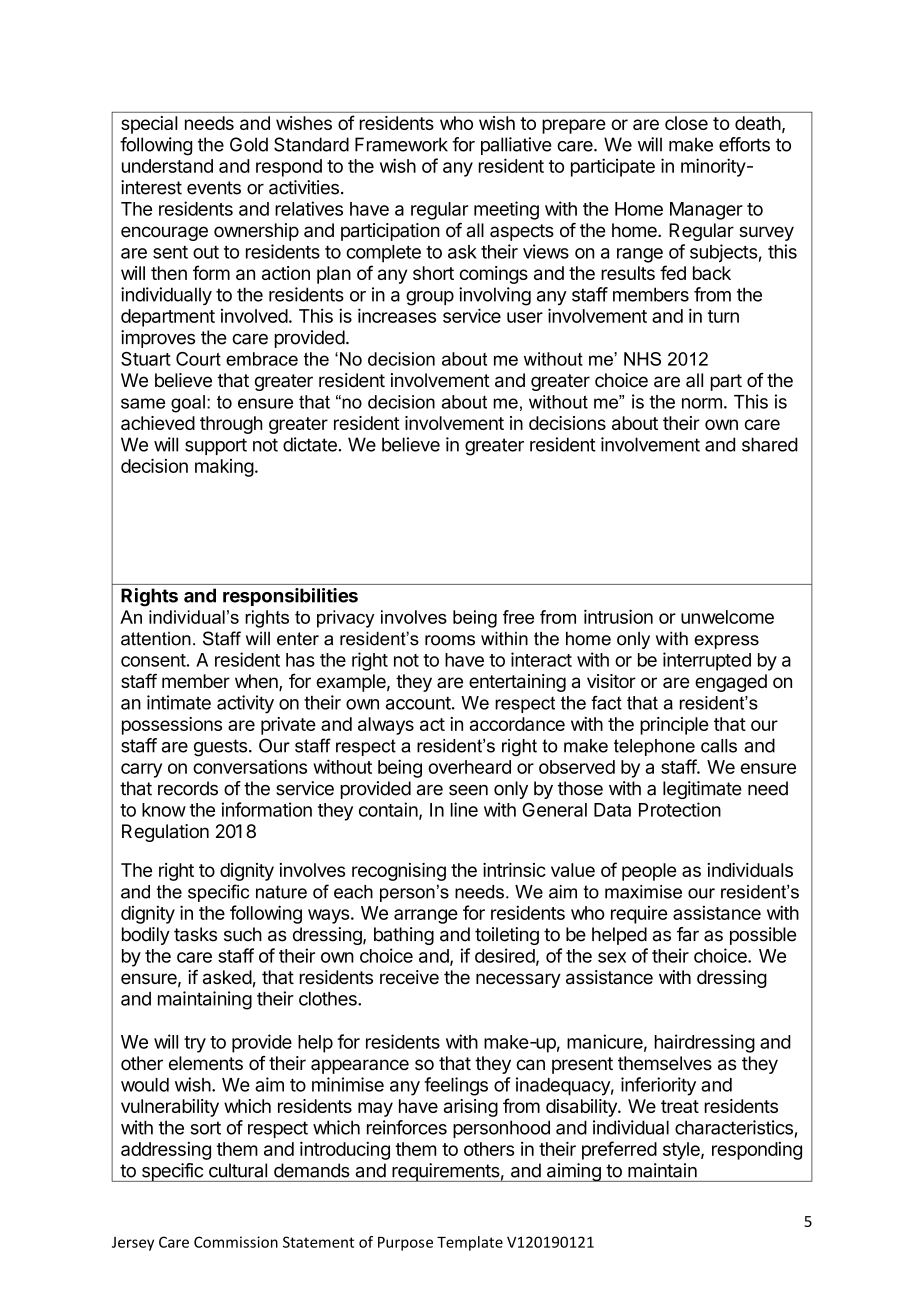 The height and width of the screenshot is (1307, 924). Describe the element at coordinates (619, 1150) in the screenshot. I see `preferred` at that location.
